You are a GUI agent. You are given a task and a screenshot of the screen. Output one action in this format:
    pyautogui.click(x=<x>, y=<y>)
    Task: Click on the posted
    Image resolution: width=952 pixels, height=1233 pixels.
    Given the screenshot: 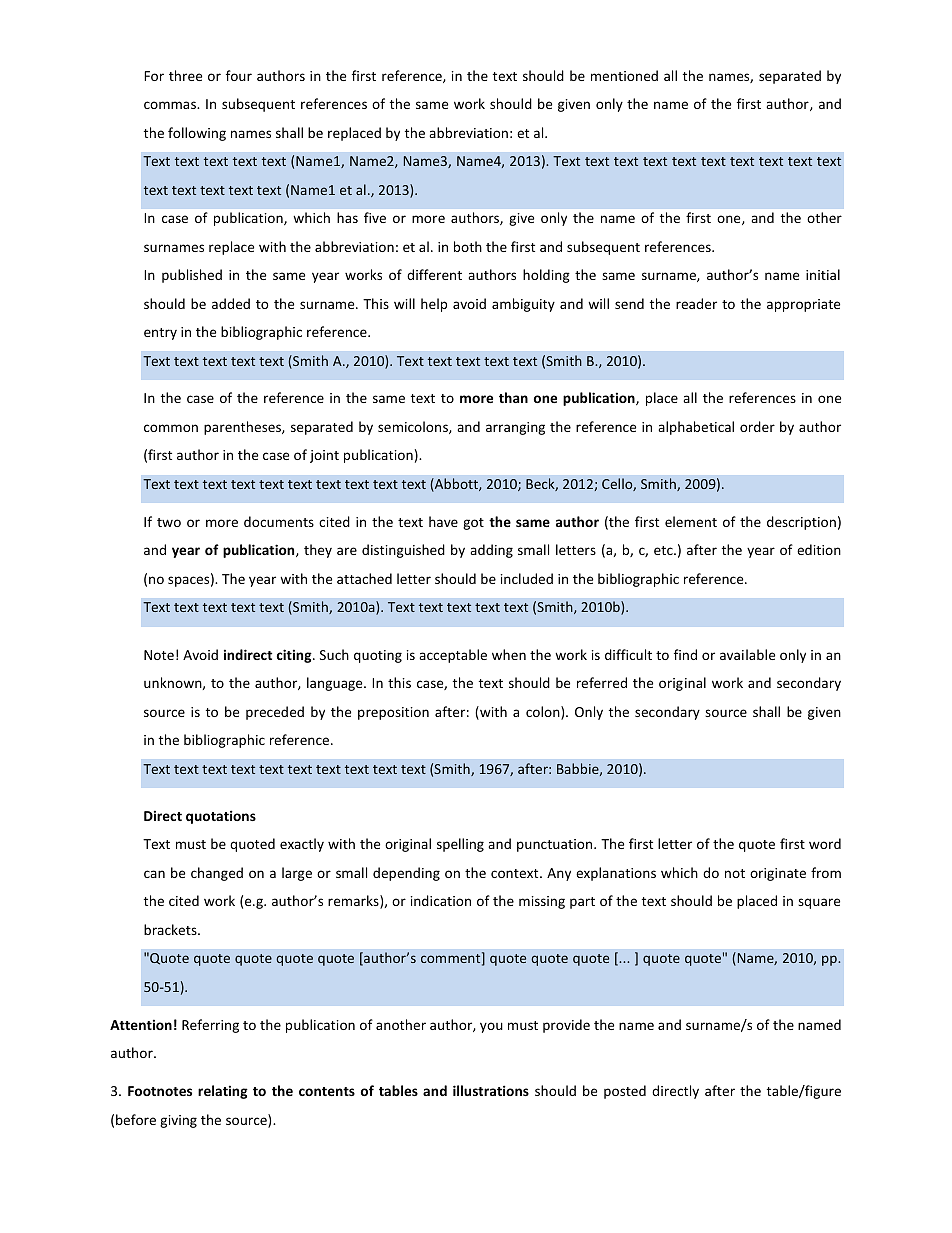 What is the action you would take?
    pyautogui.click(x=625, y=1092)
